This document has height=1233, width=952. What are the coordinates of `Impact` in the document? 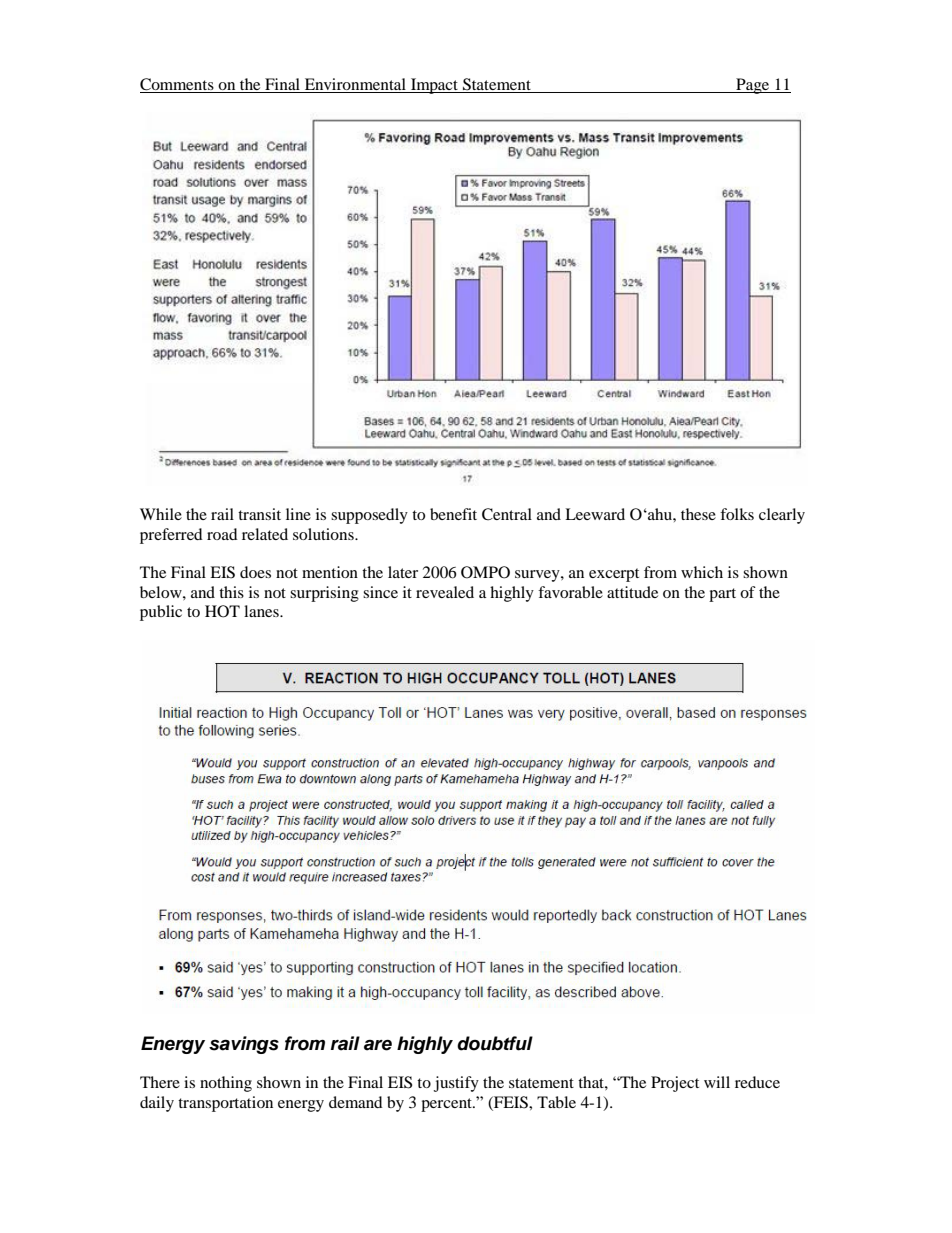 It's located at (435, 86).
